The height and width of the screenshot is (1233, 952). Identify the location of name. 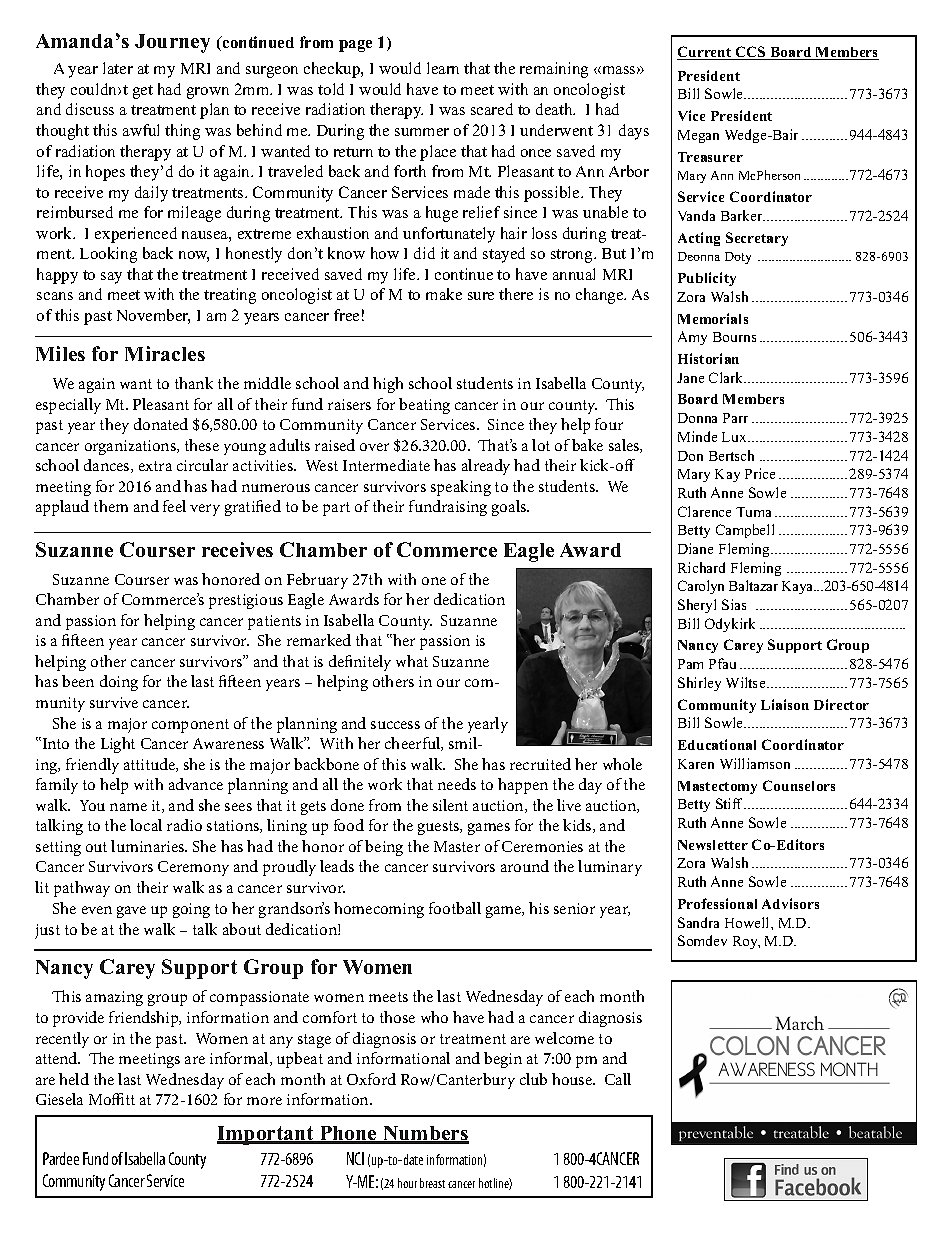
(128, 807).
